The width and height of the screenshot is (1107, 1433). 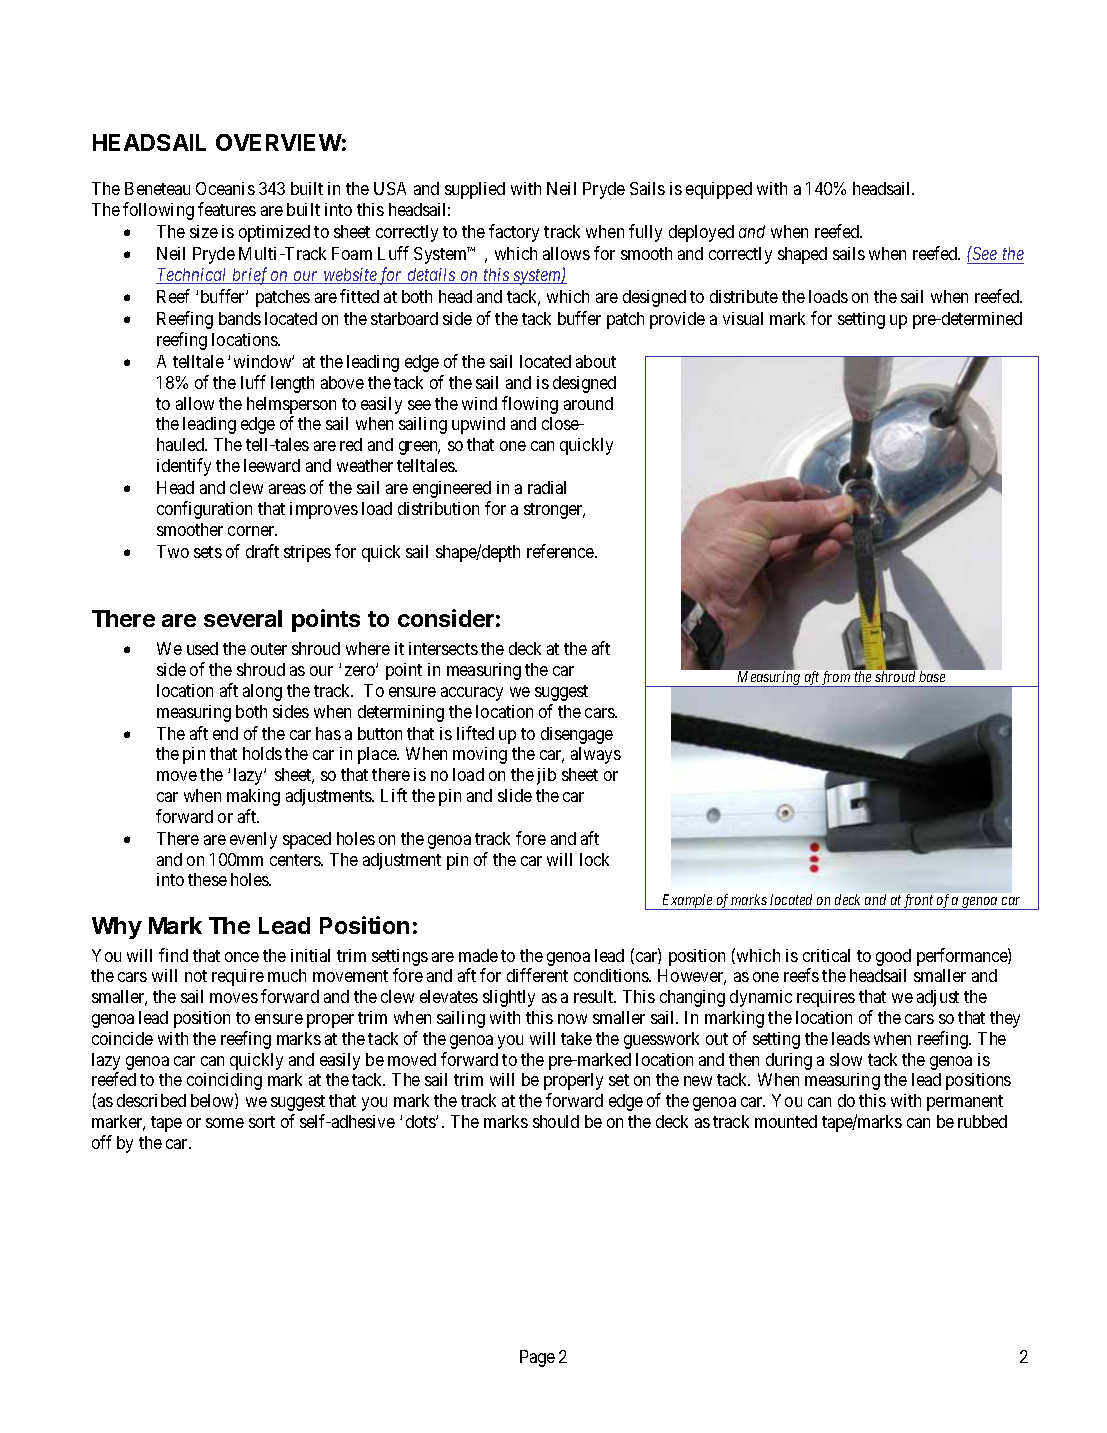 What do you see at coordinates (225, 1123) in the screenshot?
I see `some` at bounding box center [225, 1123].
